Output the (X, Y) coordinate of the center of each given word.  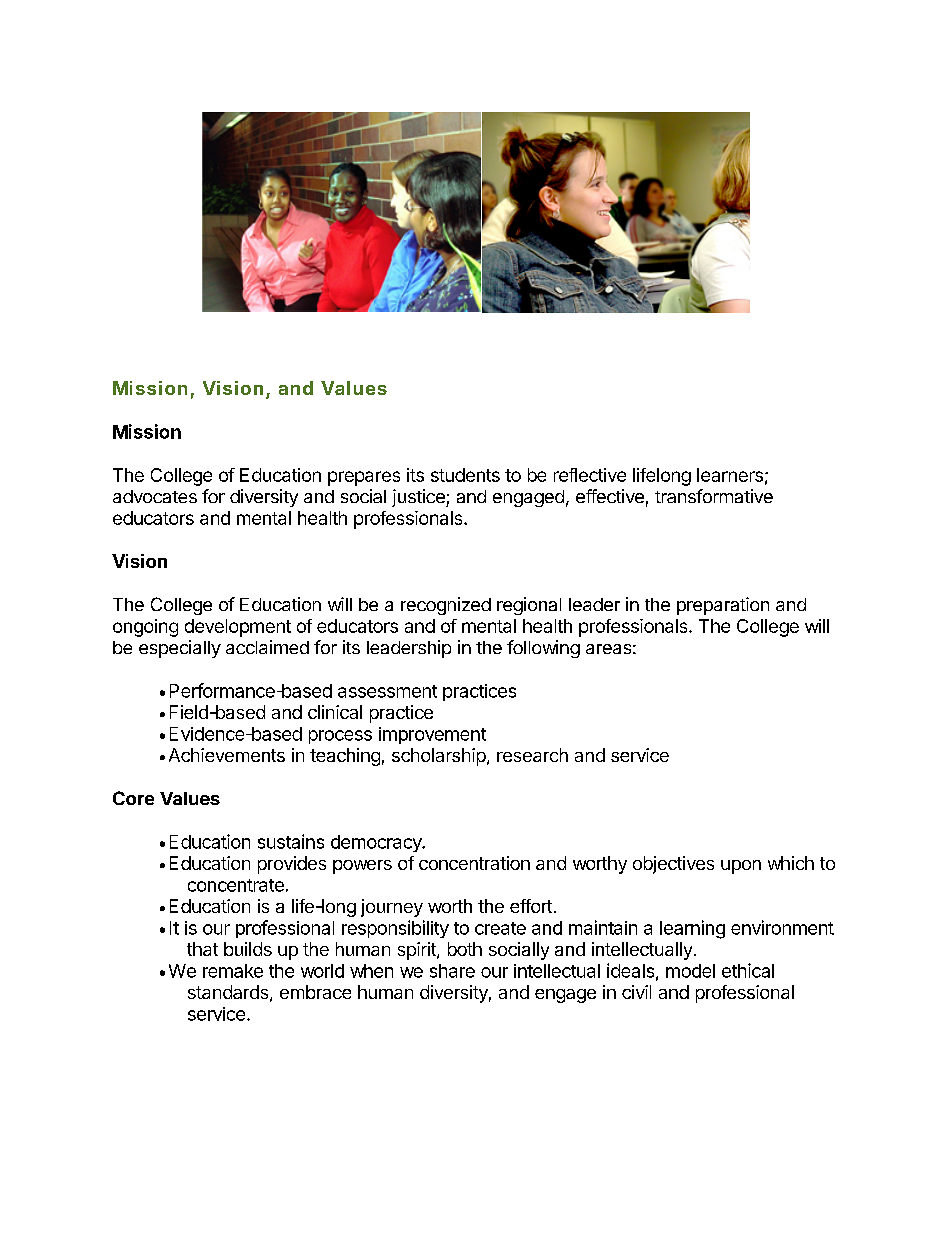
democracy (377, 843)
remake (233, 971)
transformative (714, 496)
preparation (723, 606)
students (465, 475)
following (543, 649)
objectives (673, 865)
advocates (155, 496)
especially (180, 649)
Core (133, 798)
